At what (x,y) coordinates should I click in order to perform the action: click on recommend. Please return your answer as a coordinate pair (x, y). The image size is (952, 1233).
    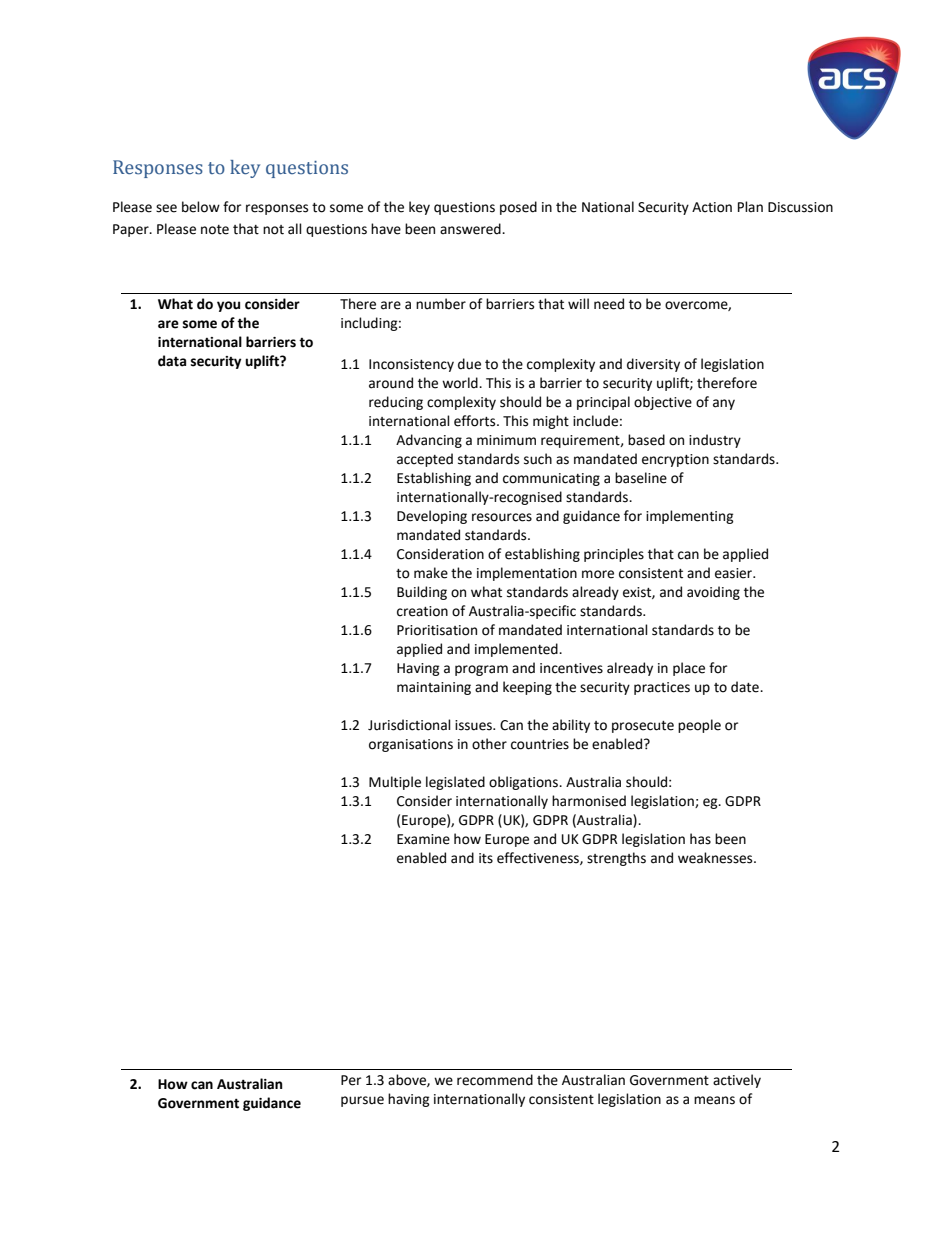
    Looking at the image, I should click on (495, 1080).
